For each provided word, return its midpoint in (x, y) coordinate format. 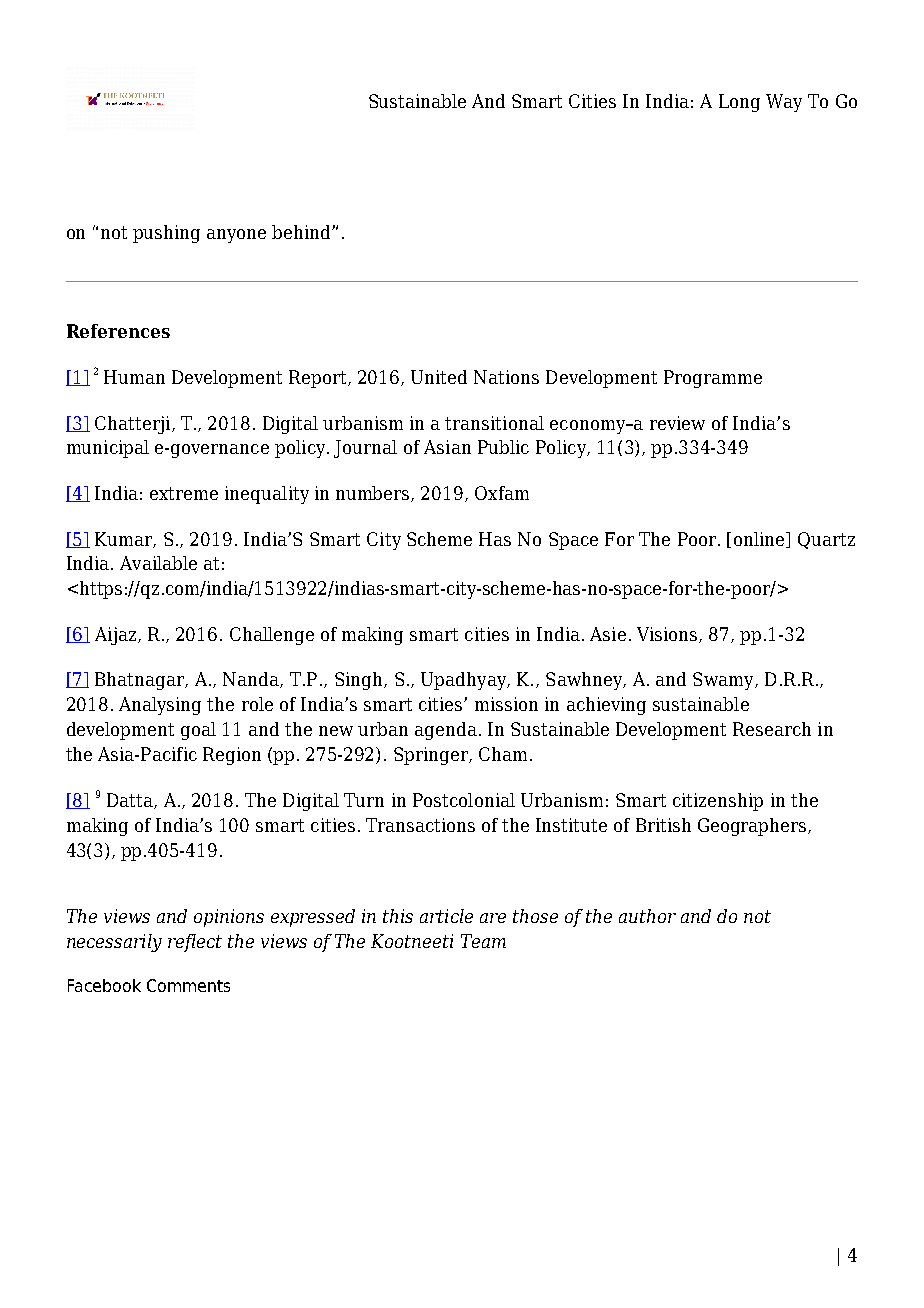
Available (158, 563)
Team (483, 941)
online (760, 540)
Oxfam (502, 493)
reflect (195, 943)
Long (739, 103)
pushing (166, 234)
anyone (236, 236)
